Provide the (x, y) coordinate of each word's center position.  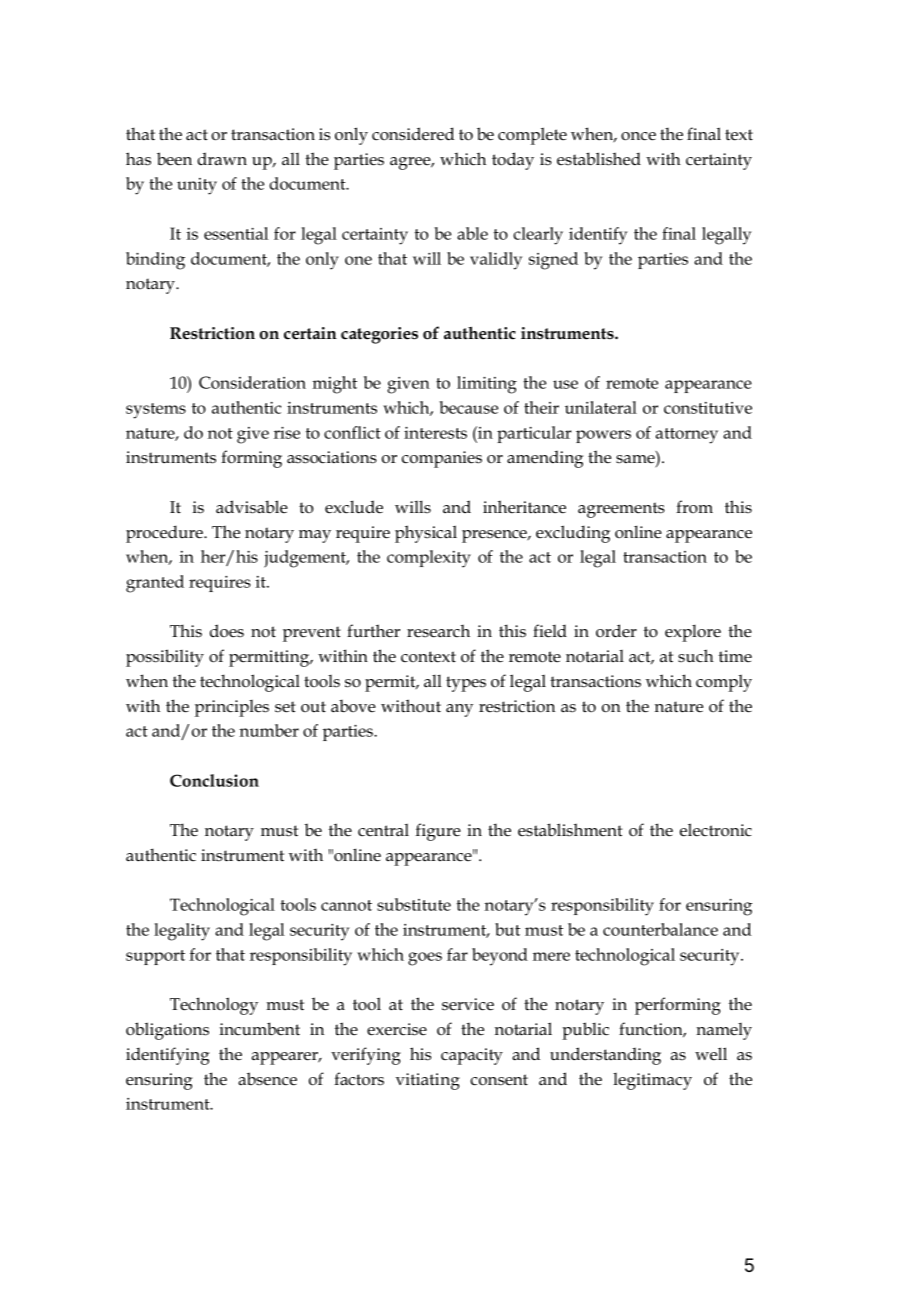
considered (413, 134)
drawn (222, 158)
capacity (472, 1056)
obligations (167, 1031)
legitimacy (652, 1081)
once (638, 136)
